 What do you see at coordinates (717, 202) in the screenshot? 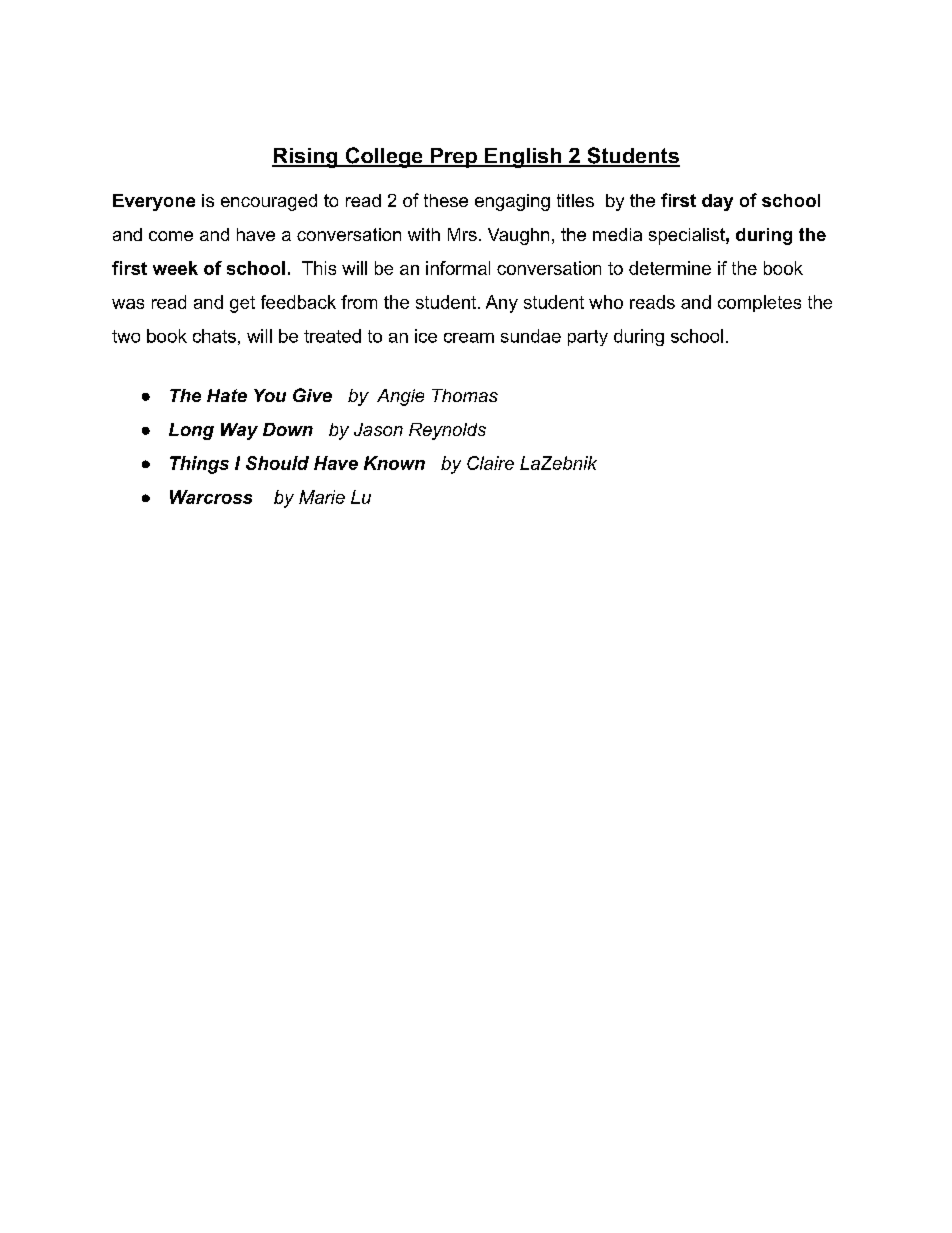
I see `day` at bounding box center [717, 202].
